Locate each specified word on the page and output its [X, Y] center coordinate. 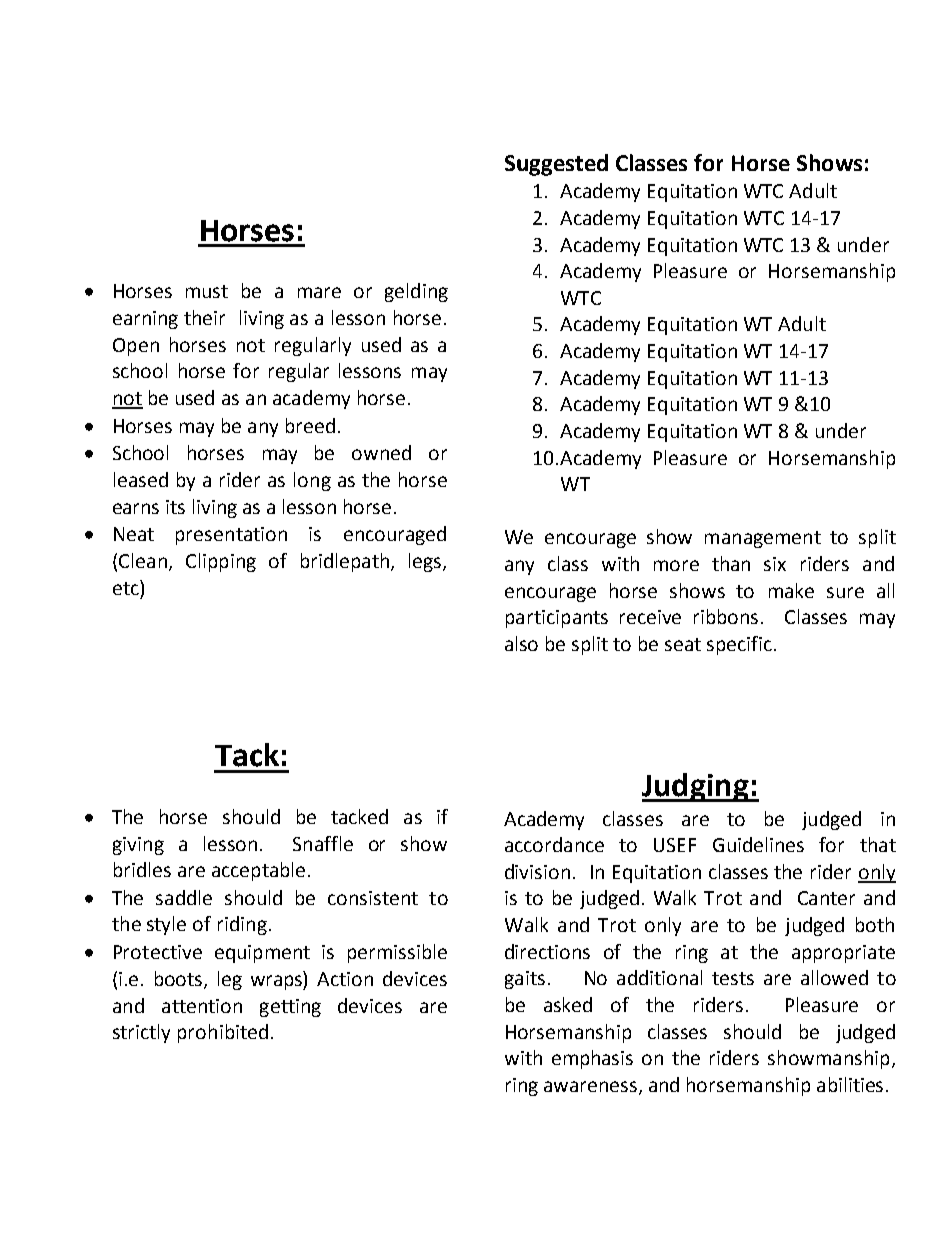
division [537, 871]
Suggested [556, 165]
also [521, 643]
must [207, 291]
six [775, 564]
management [763, 539]
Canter [826, 898]
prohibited [223, 1033]
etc [127, 587]
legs [426, 562]
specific [739, 645]
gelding [416, 292]
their [204, 317]
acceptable [258, 871]
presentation [231, 536]
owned [381, 452]
